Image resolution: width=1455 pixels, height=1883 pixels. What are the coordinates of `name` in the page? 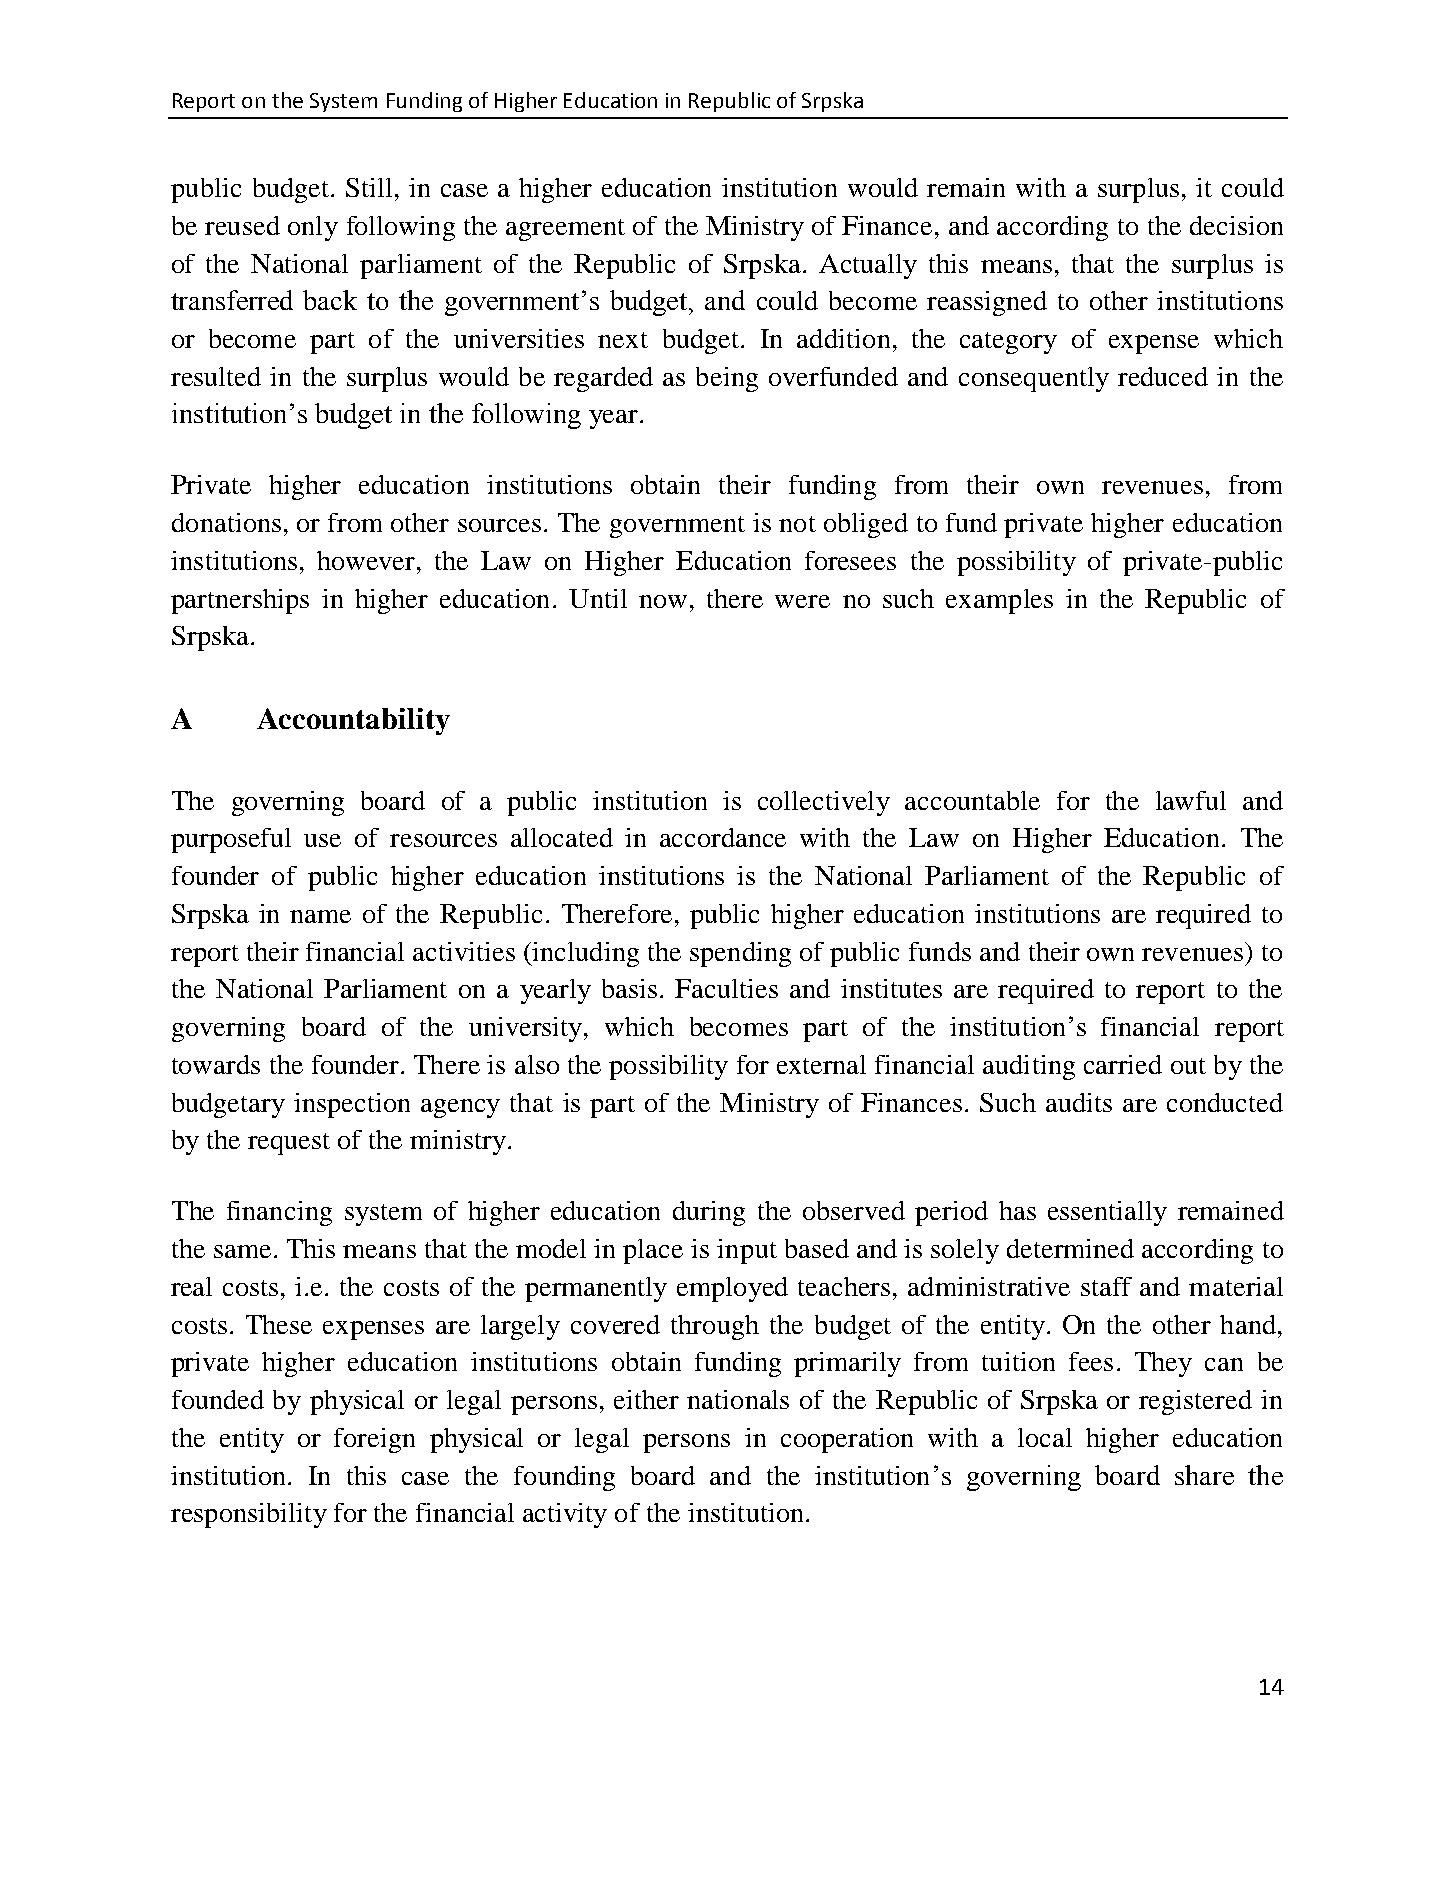 It's located at (320, 916).
